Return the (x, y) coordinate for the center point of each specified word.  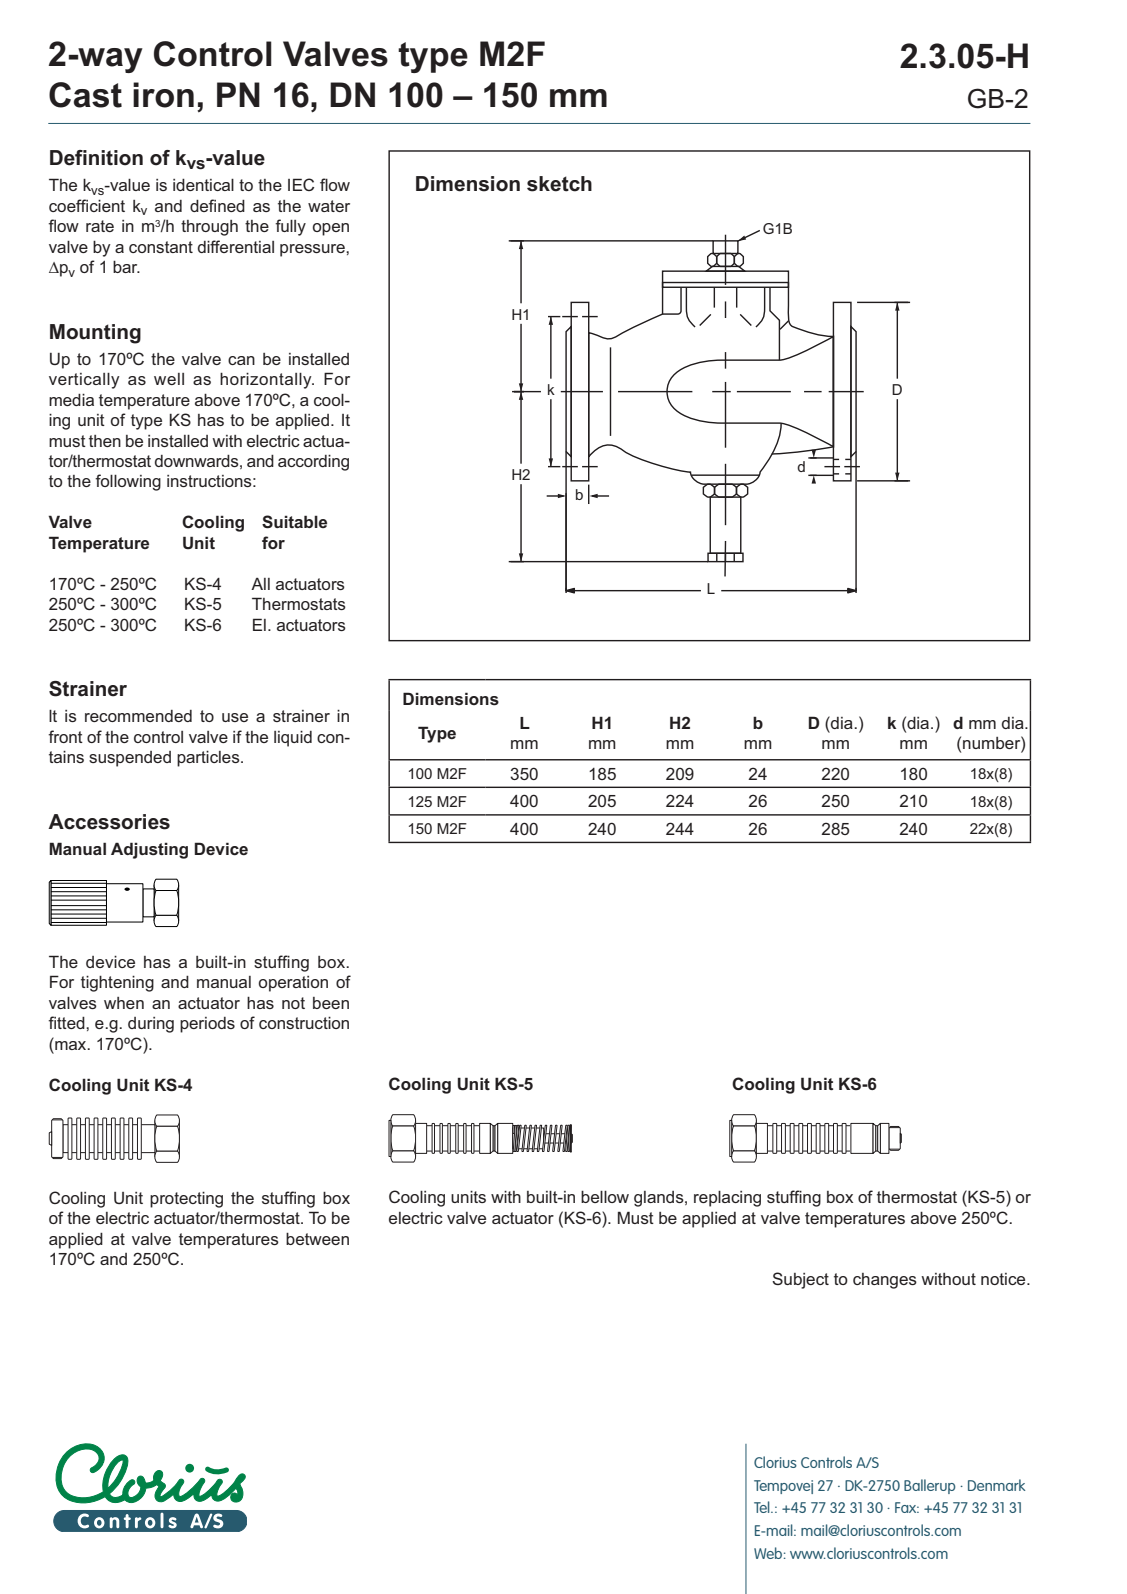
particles (209, 758)
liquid (293, 738)
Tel (763, 1507)
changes (885, 1281)
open (331, 229)
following (128, 482)
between (317, 1238)
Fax (907, 1507)
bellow (605, 1196)
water (329, 206)
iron (163, 95)
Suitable (294, 522)
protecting (186, 1199)
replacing (727, 1198)
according (313, 462)
